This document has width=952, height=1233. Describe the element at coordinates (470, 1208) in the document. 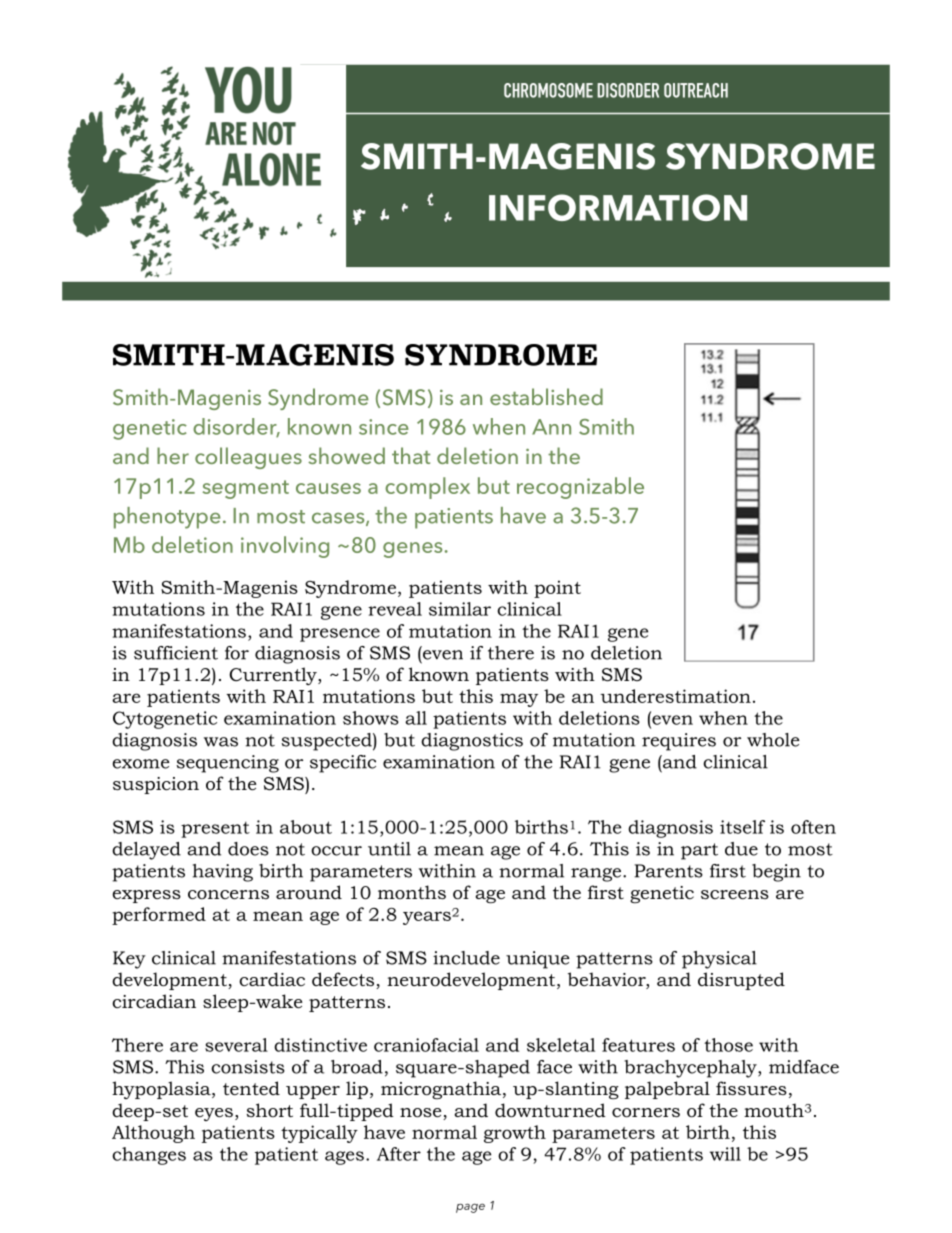

I see `page` at that location.
